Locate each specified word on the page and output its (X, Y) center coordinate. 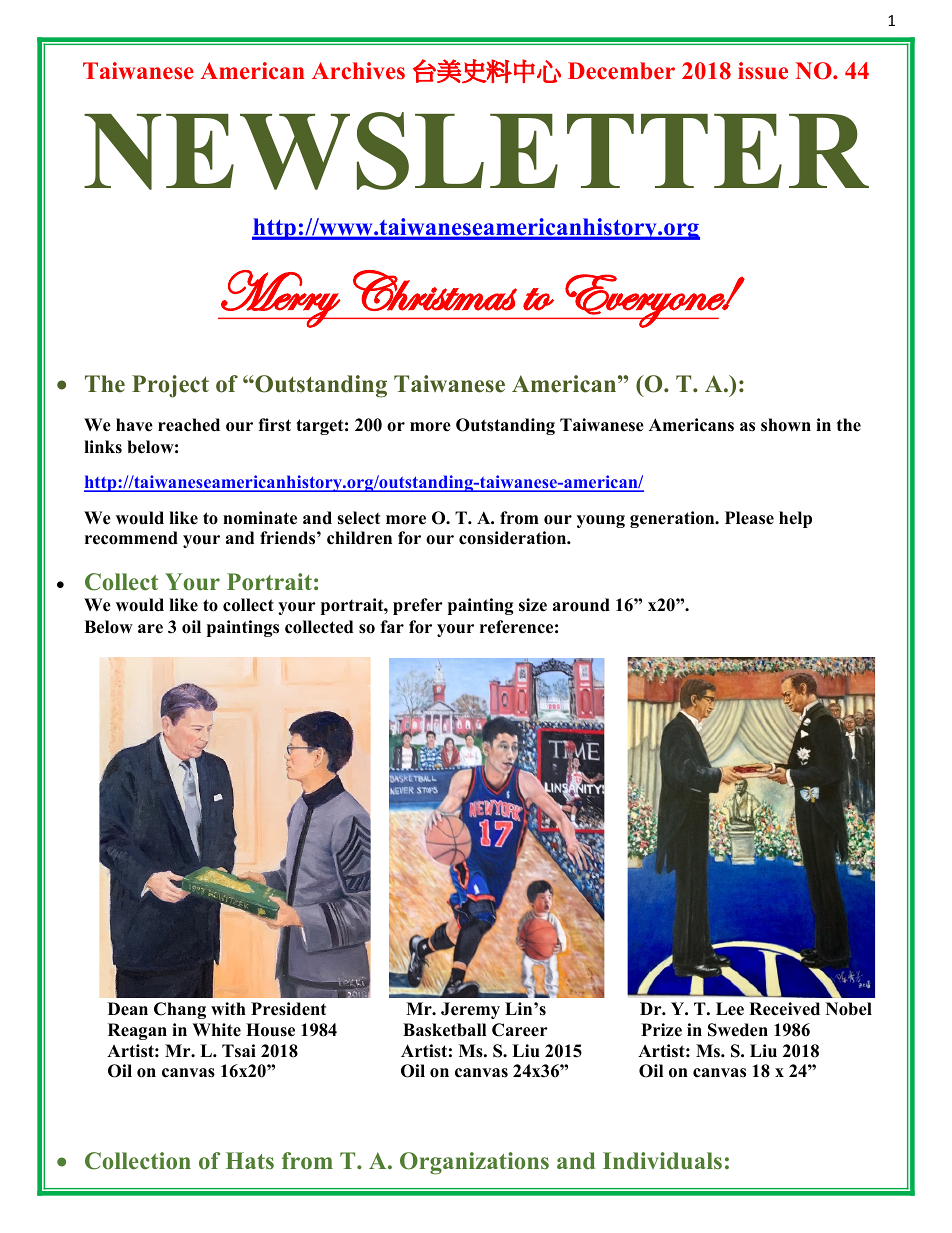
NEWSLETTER (476, 151)
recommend (131, 538)
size (533, 605)
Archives (358, 71)
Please (749, 518)
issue (763, 71)
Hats (250, 1161)
